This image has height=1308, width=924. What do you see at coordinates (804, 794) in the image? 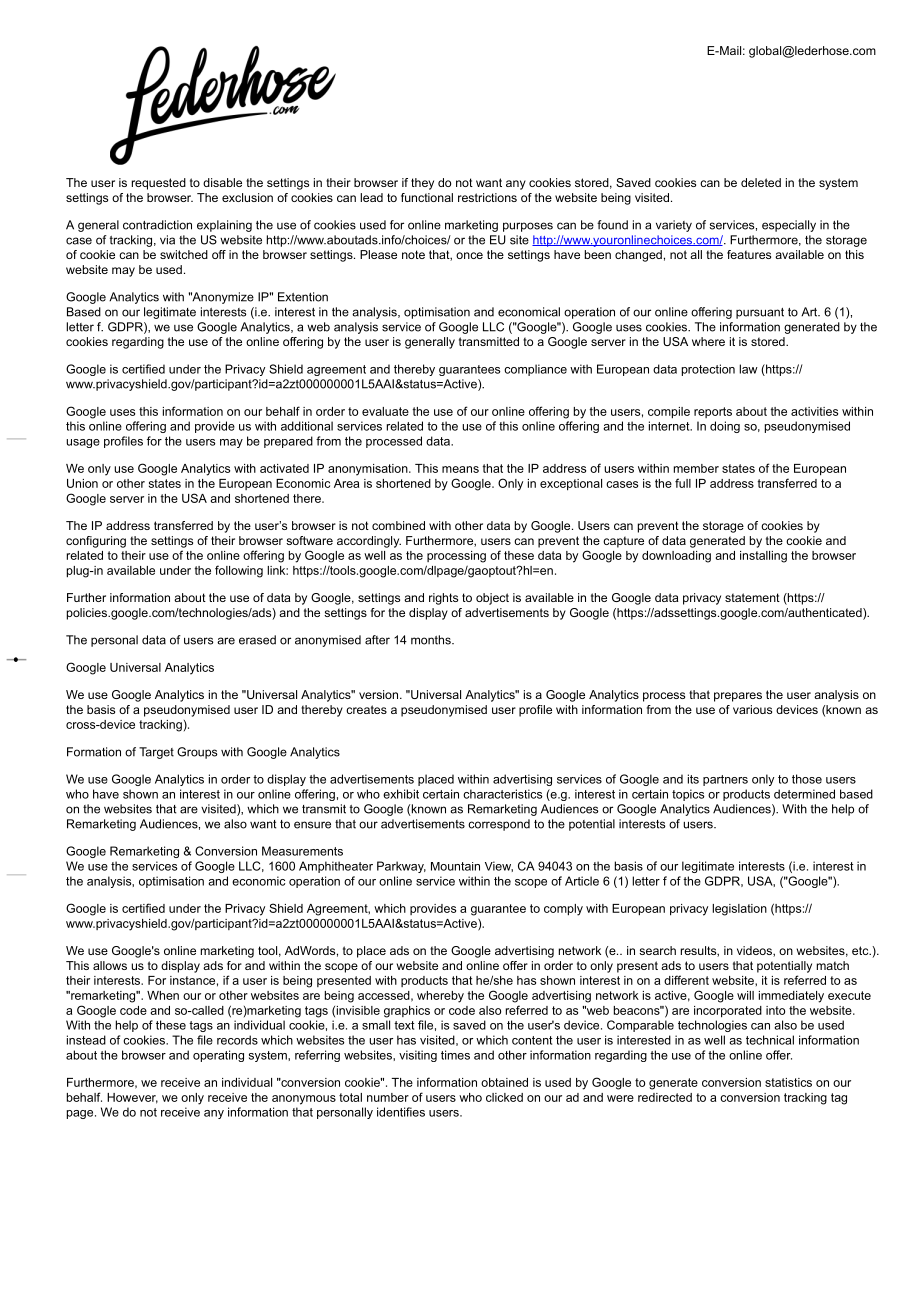
I see `determined` at bounding box center [804, 794].
